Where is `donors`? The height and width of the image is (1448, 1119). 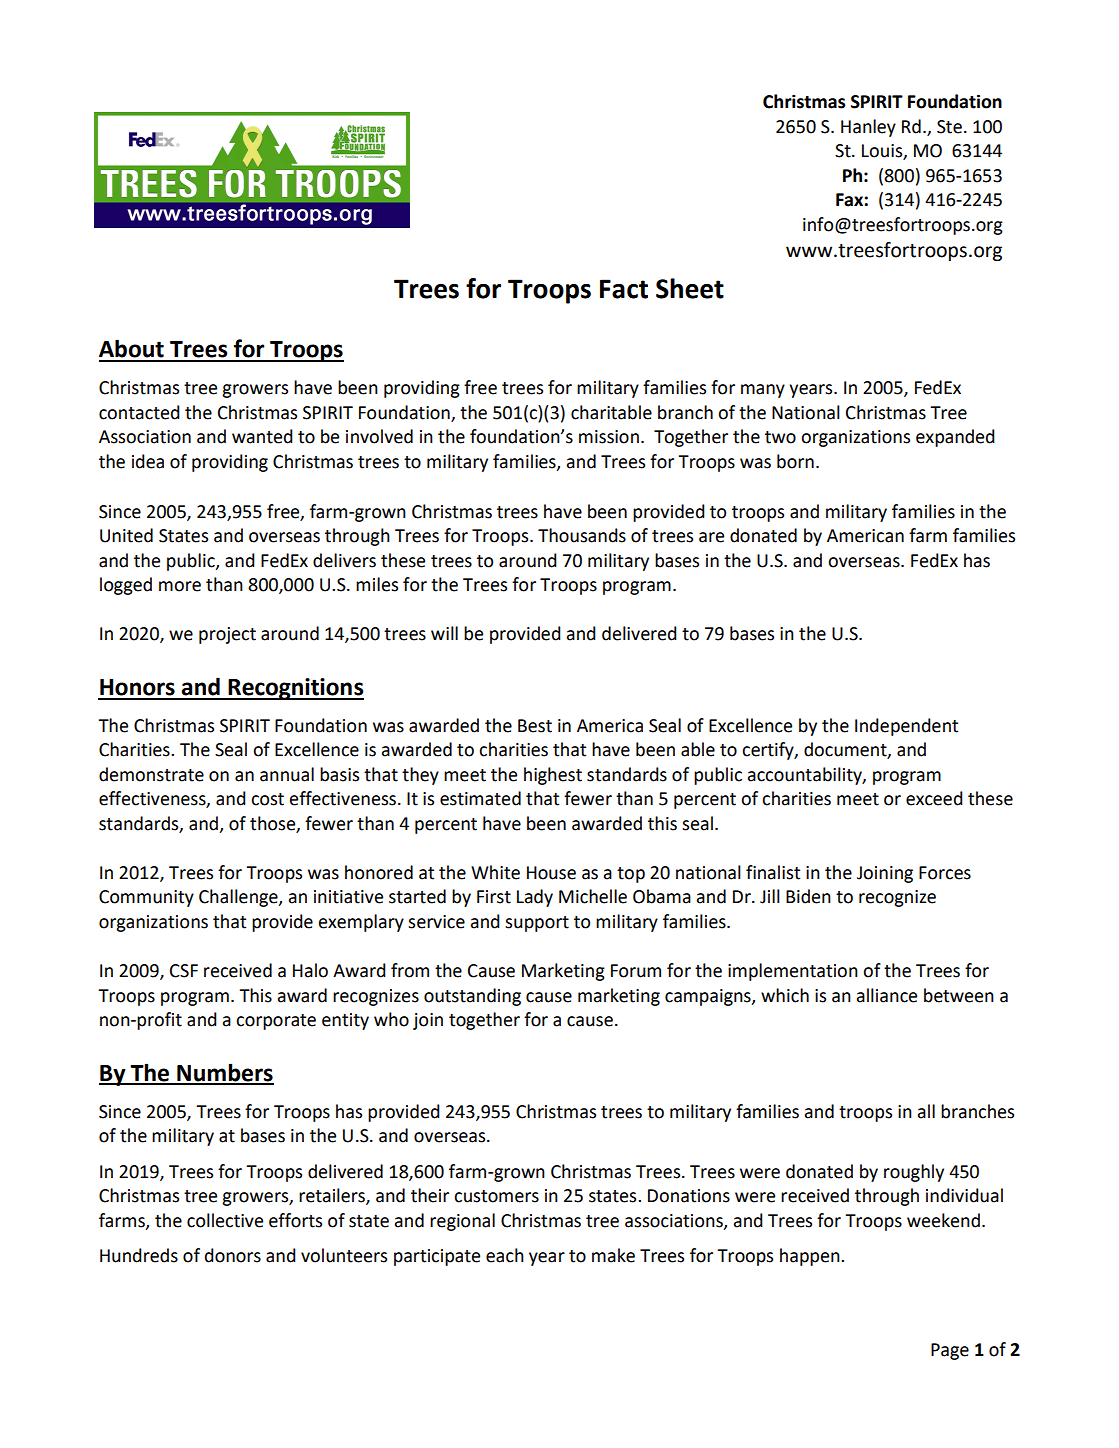
donors is located at coordinates (233, 1255).
